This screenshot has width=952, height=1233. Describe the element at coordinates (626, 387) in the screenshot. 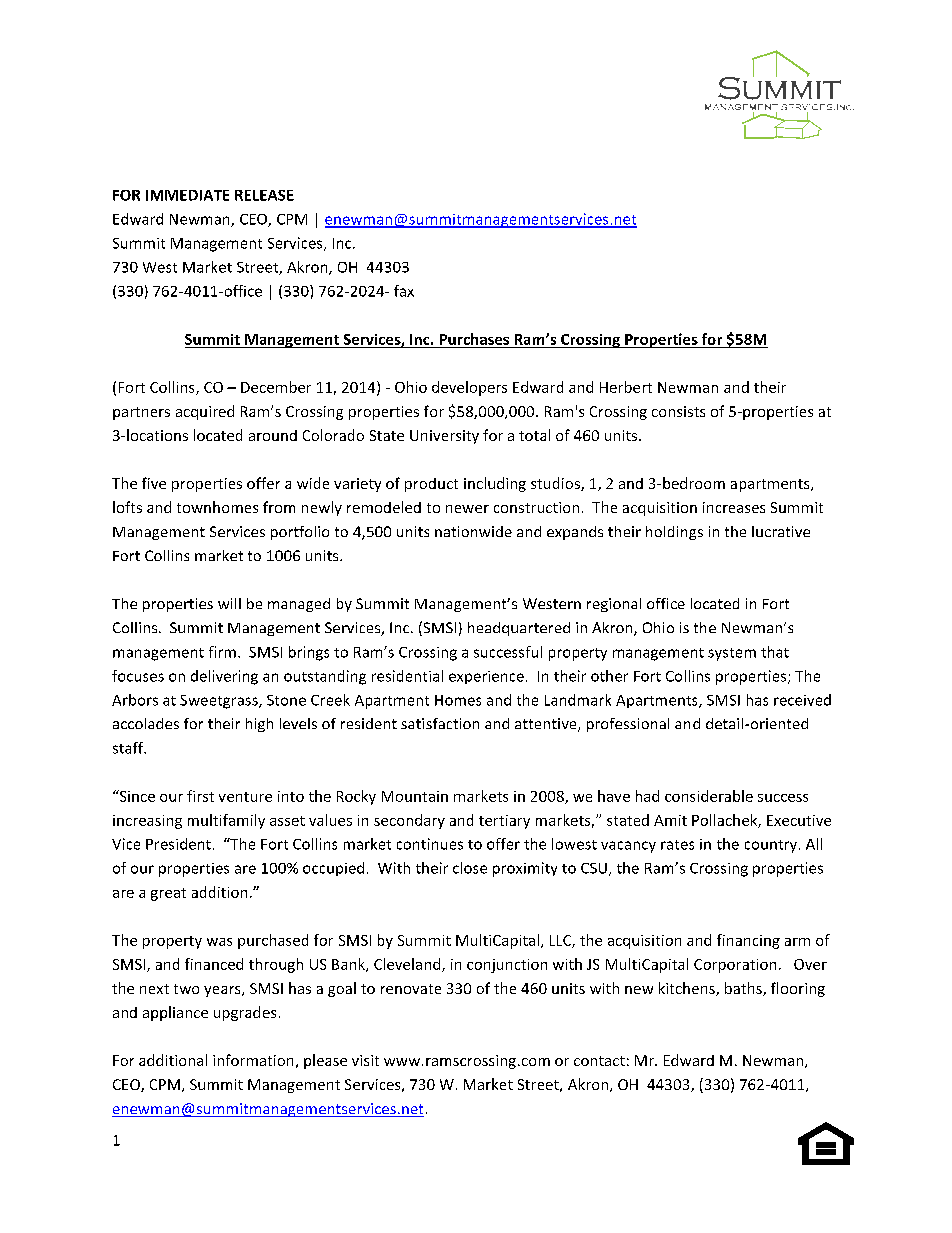

I see `Herbert` at that location.
